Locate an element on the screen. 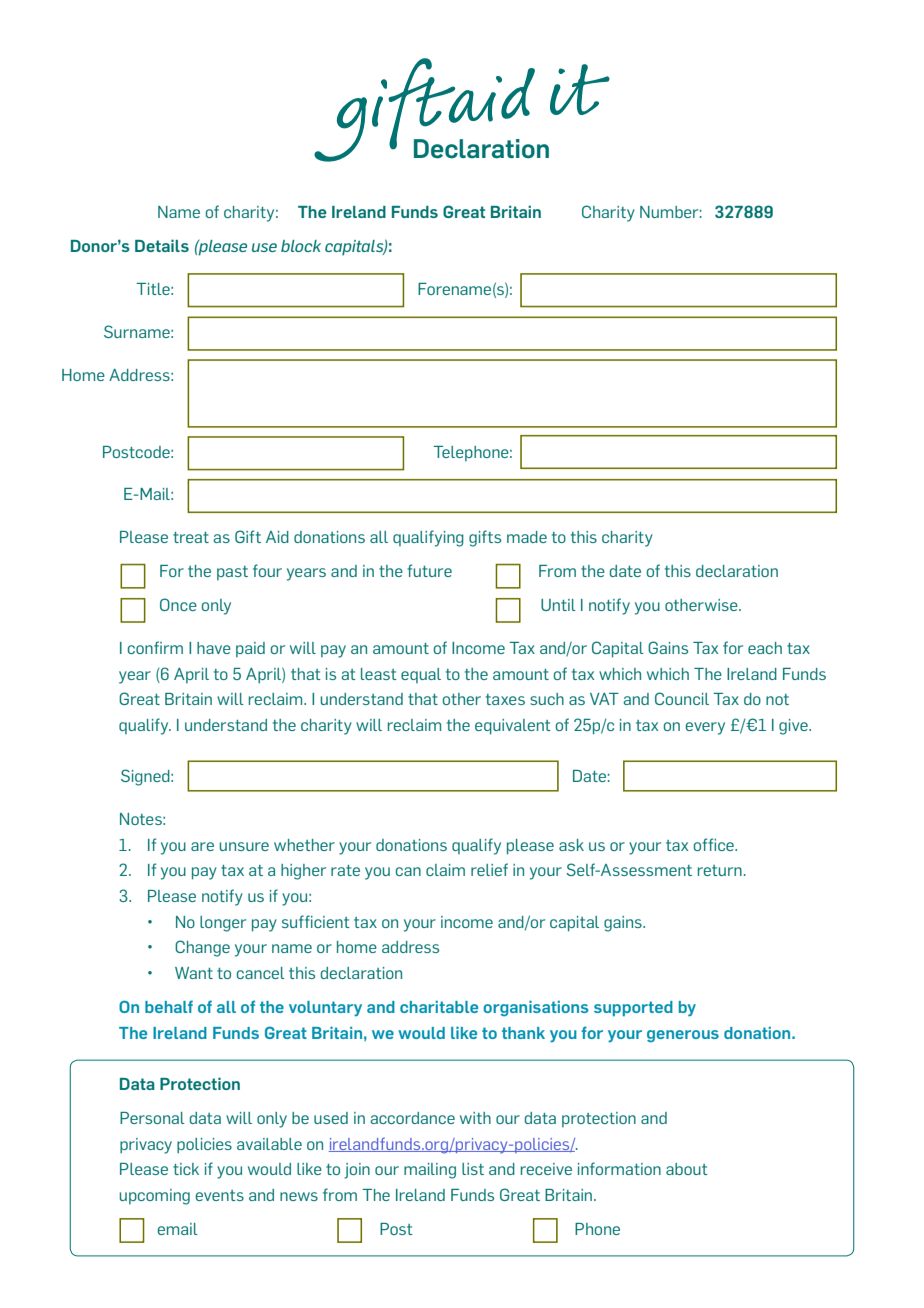 The image size is (924, 1308). treat is located at coordinates (191, 537).
